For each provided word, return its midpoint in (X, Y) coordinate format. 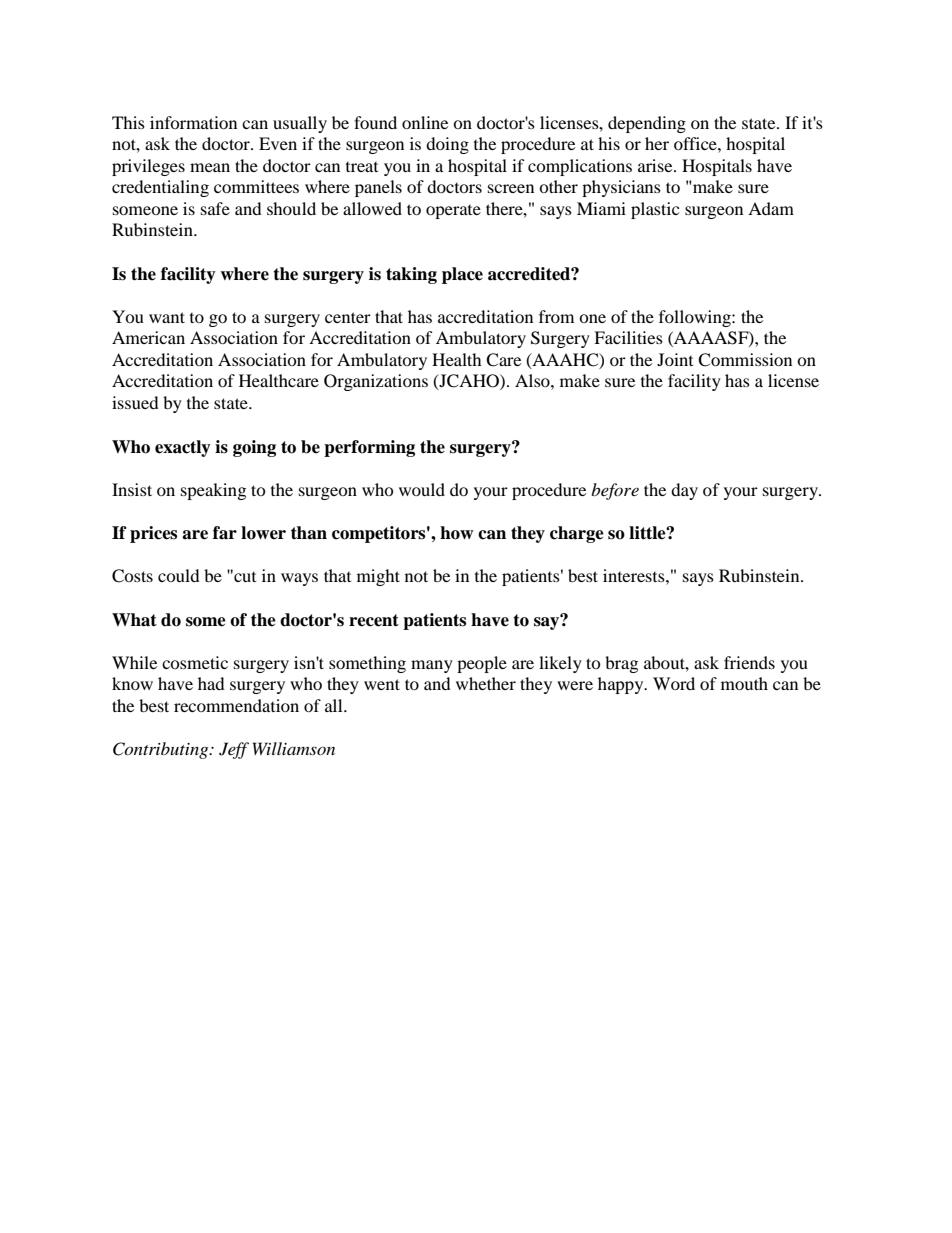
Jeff (234, 750)
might (378, 577)
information (193, 122)
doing (447, 145)
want (167, 317)
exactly (183, 448)
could (179, 575)
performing (369, 448)
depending (647, 124)
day (684, 491)
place (462, 275)
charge (577, 534)
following (696, 318)
